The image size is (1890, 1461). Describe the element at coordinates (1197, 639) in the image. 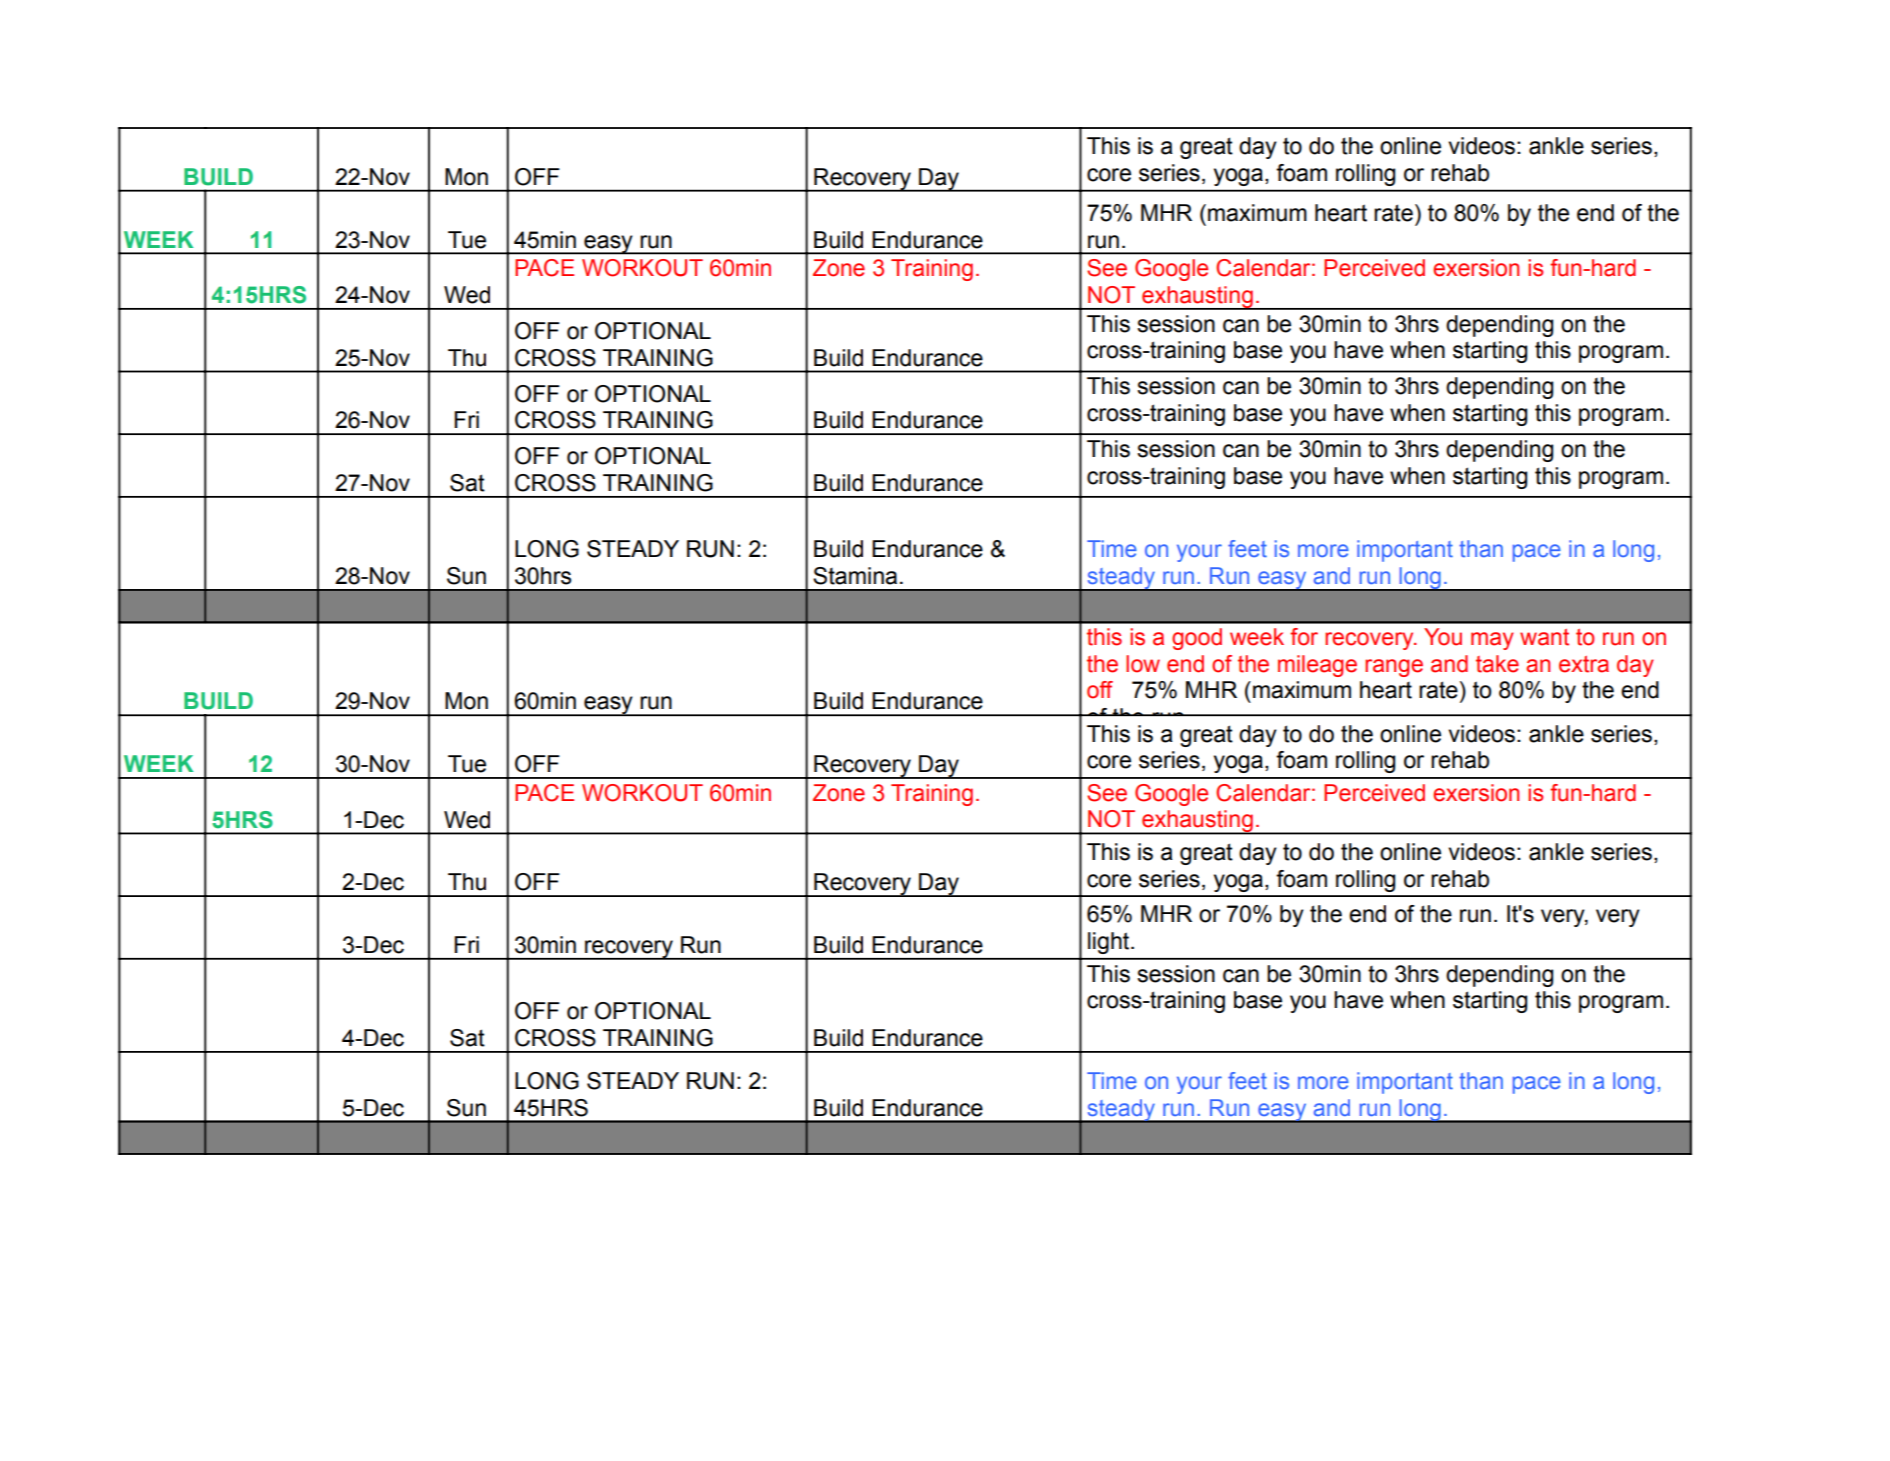

I see `good` at that location.
